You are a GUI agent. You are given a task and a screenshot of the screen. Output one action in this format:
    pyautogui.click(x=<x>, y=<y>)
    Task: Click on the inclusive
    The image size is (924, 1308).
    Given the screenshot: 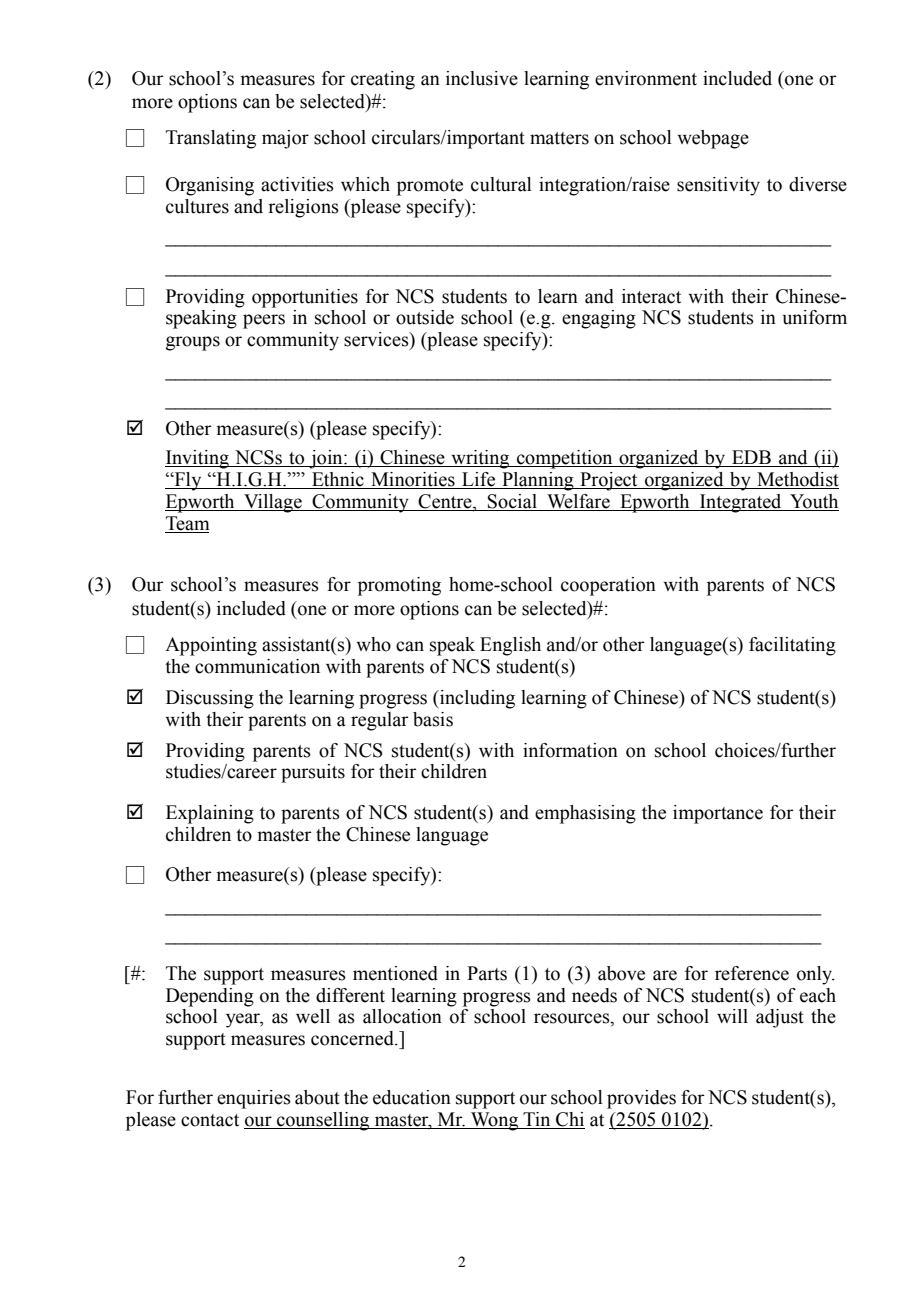 What is the action you would take?
    pyautogui.click(x=482, y=78)
